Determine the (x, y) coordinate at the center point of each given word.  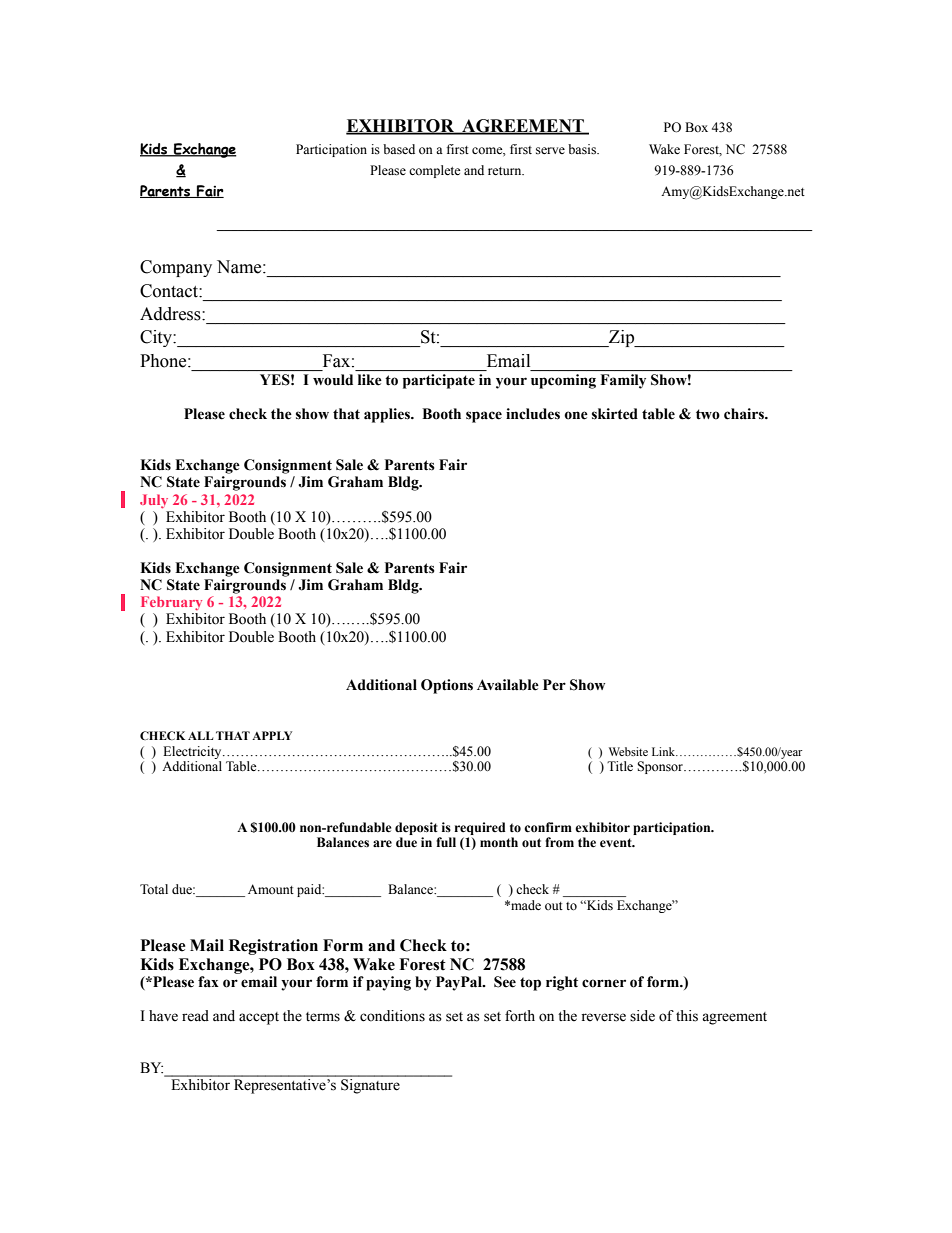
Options (447, 686)
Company (176, 268)
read (195, 1016)
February (171, 603)
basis (583, 149)
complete (435, 171)
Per (554, 685)
